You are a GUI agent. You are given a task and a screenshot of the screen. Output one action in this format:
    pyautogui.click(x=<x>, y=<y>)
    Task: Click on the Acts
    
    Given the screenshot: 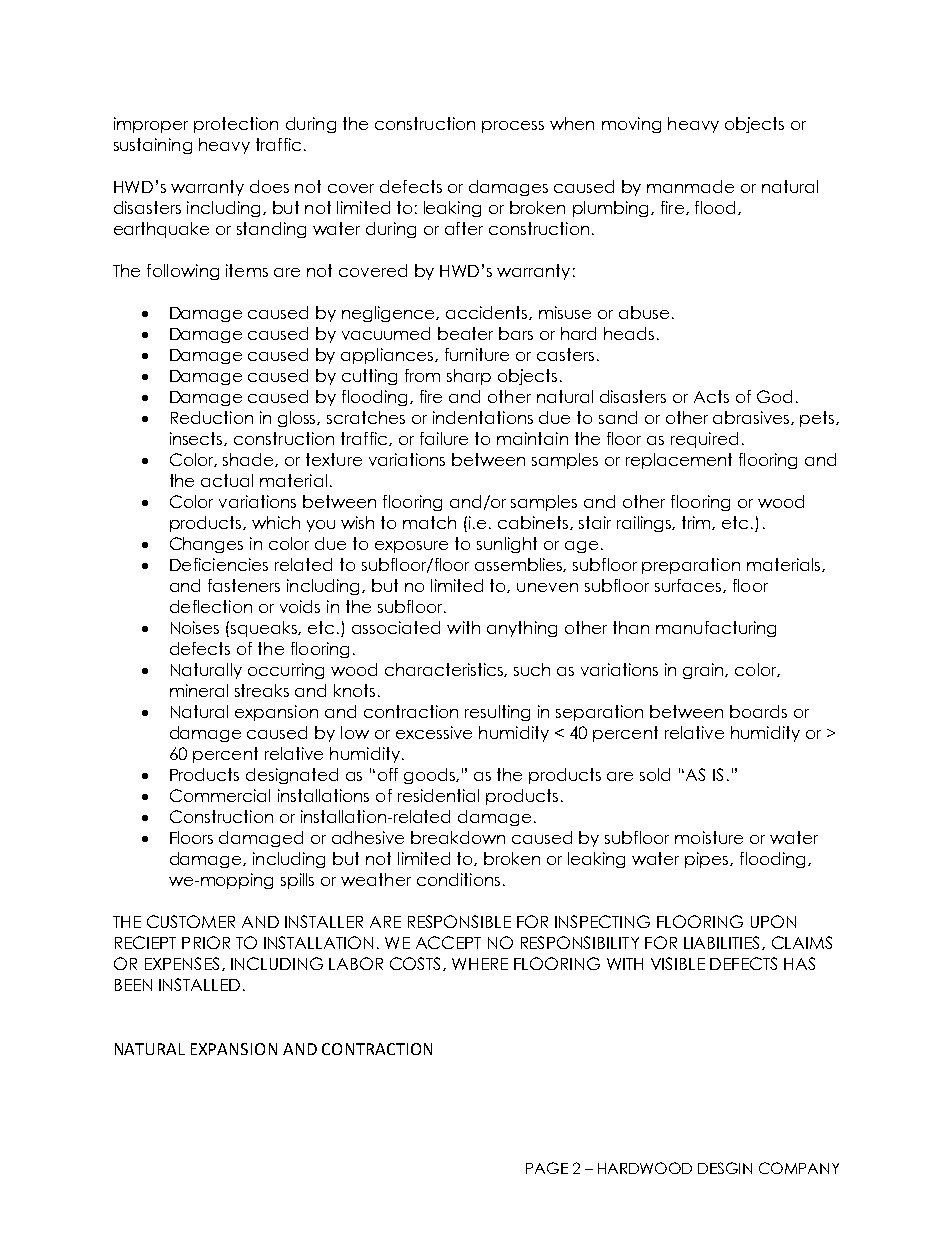 What is the action you would take?
    pyautogui.click(x=711, y=396)
